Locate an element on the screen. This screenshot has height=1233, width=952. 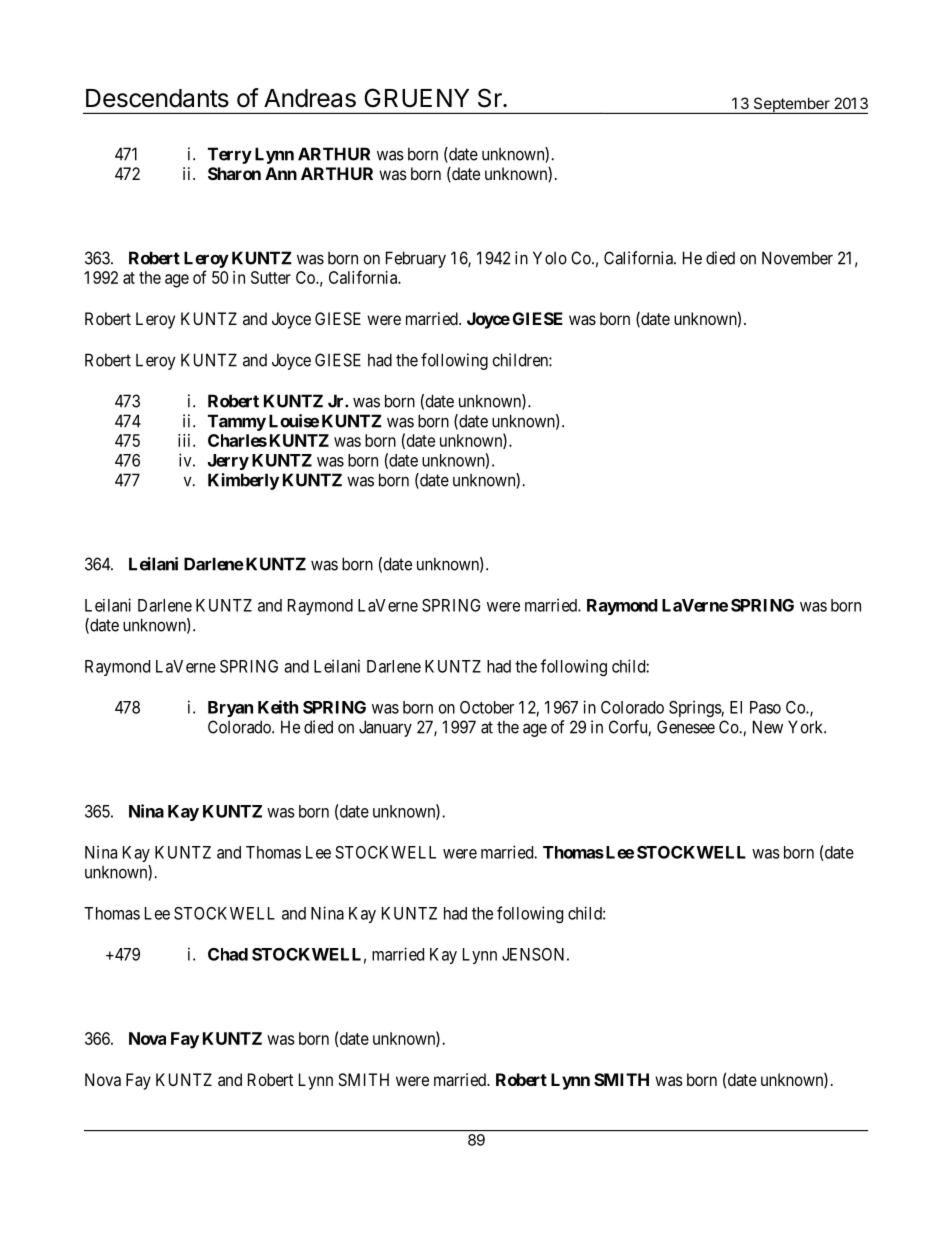
Bryan is located at coordinates (230, 709).
